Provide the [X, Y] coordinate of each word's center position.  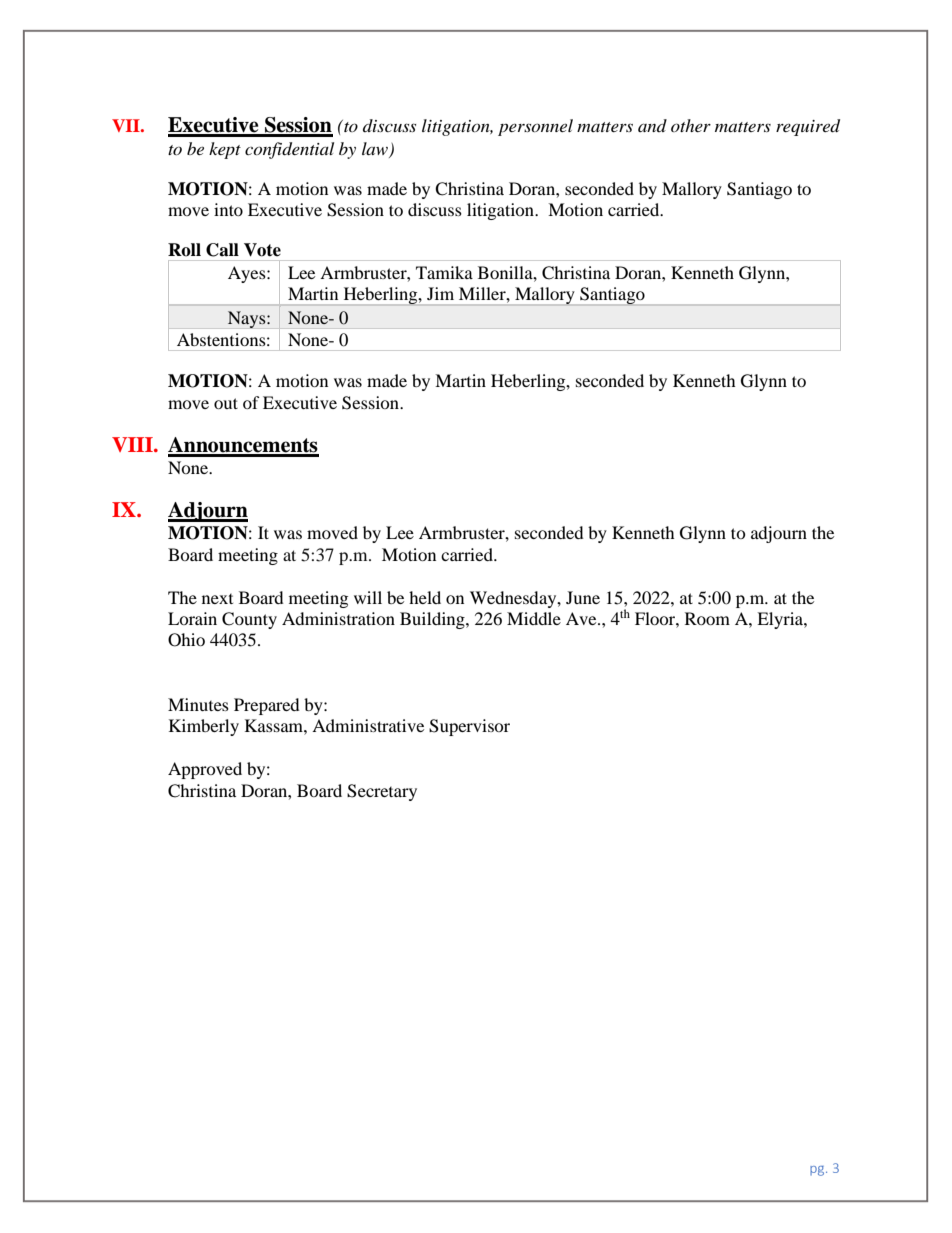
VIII [133, 444]
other [691, 125]
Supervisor [469, 727]
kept [225, 150]
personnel [535, 127]
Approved [205, 770]
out [226, 403]
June [583, 597]
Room [707, 618]
